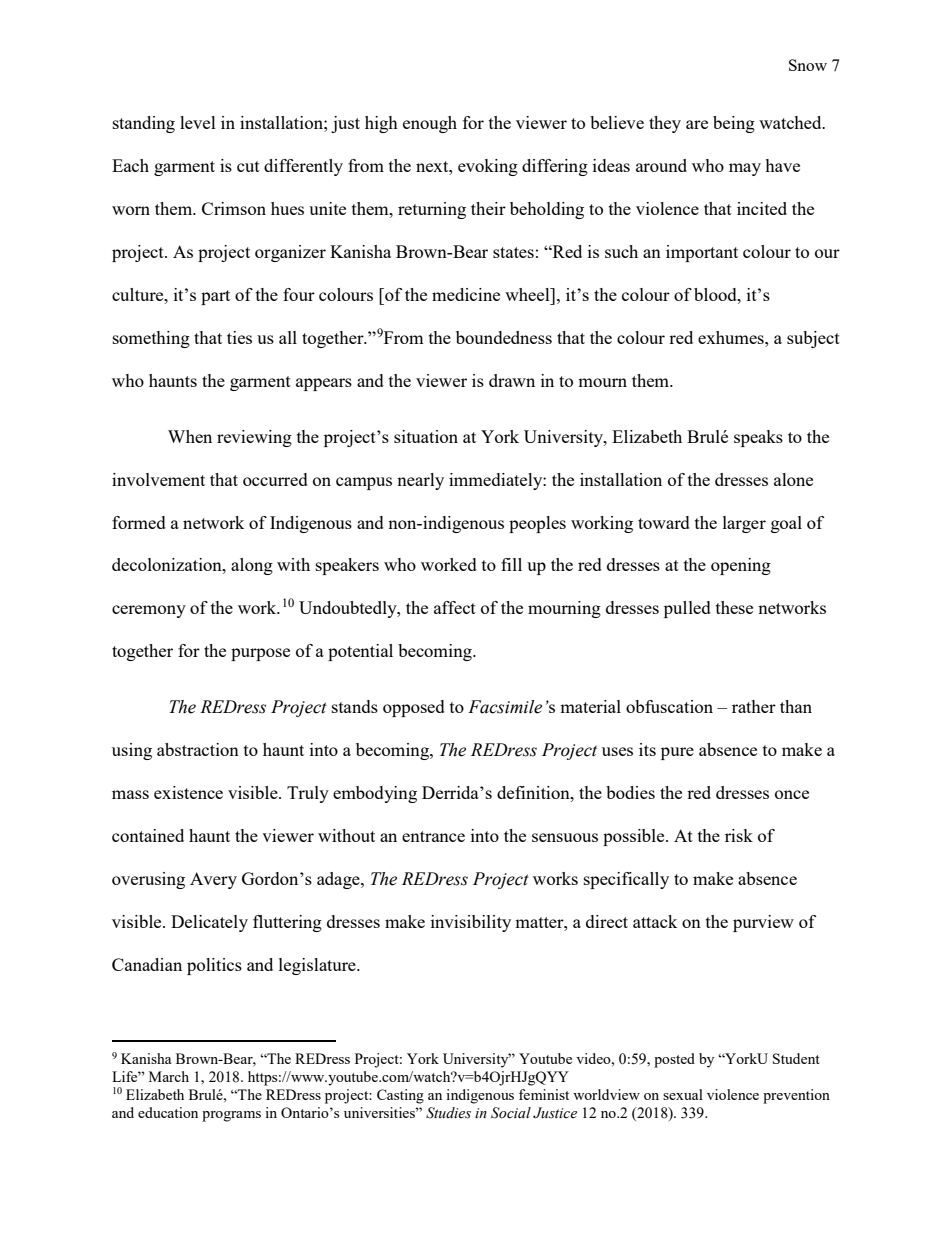 This screenshot has width=952, height=1233. I want to click on rather, so click(754, 706).
